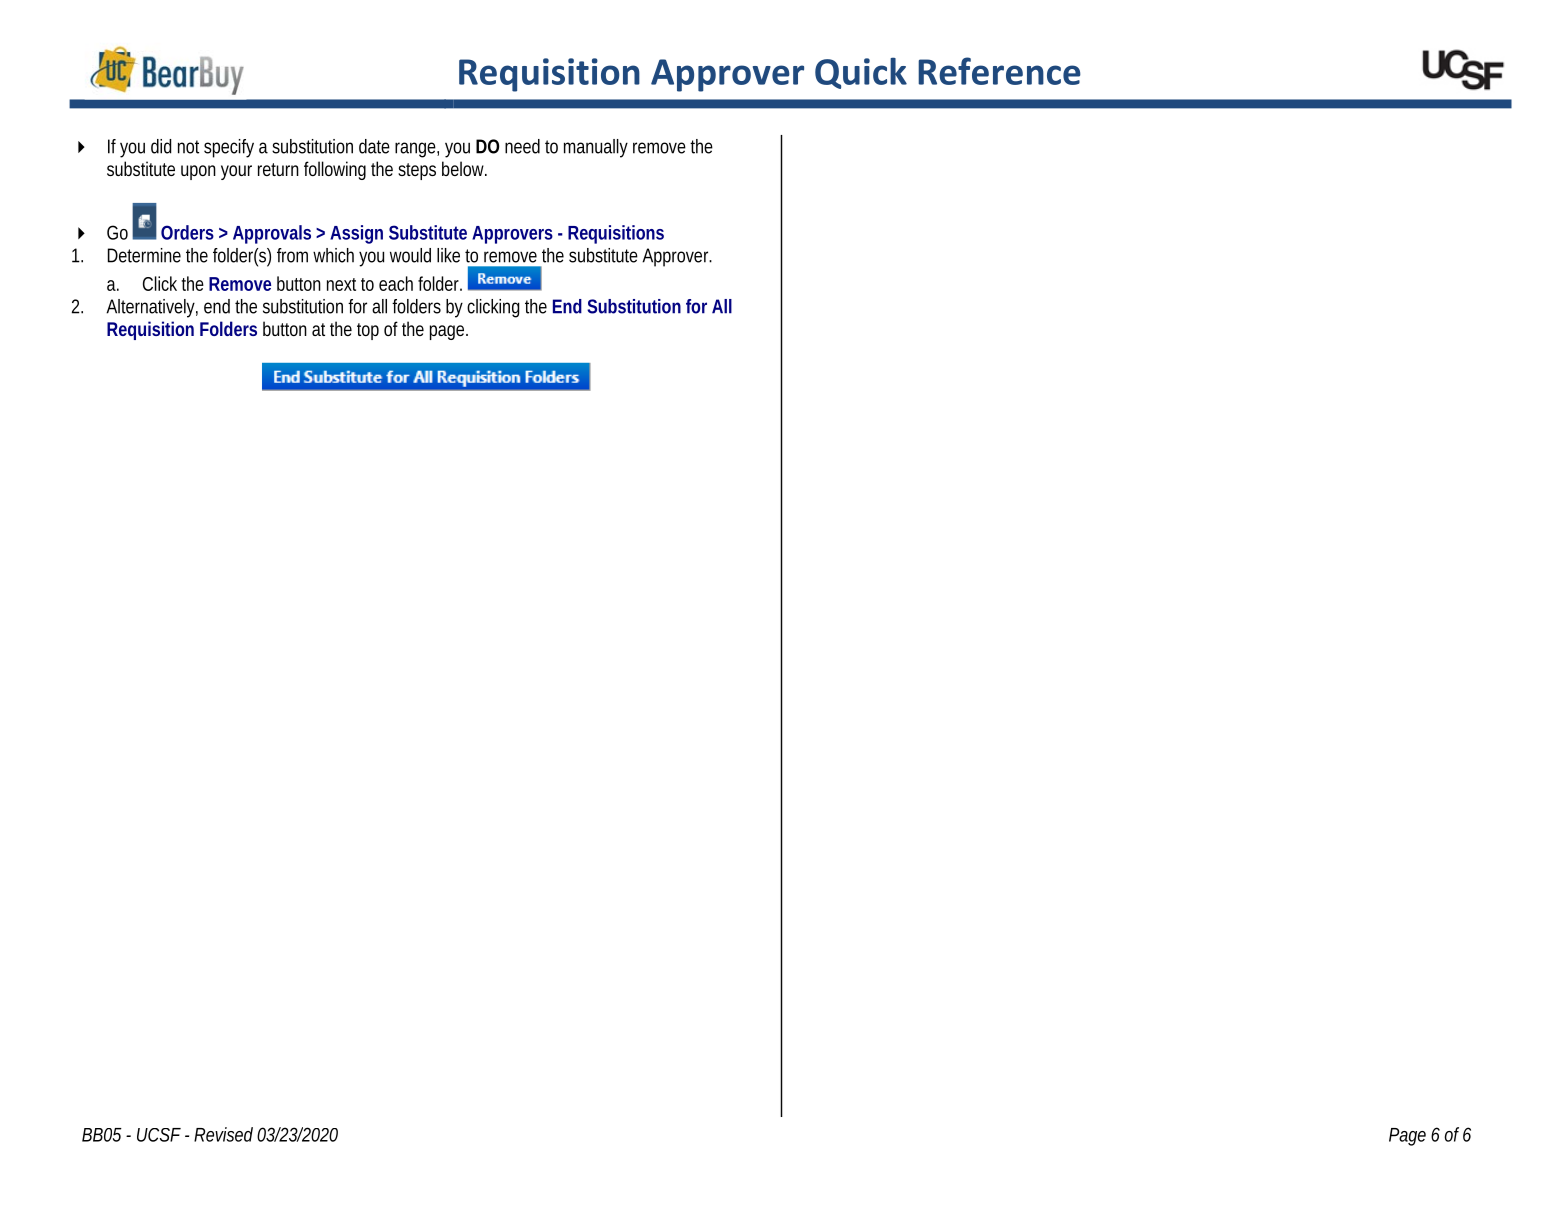 Image resolution: width=1563 pixels, height=1208 pixels. I want to click on Revised, so click(223, 1134).
